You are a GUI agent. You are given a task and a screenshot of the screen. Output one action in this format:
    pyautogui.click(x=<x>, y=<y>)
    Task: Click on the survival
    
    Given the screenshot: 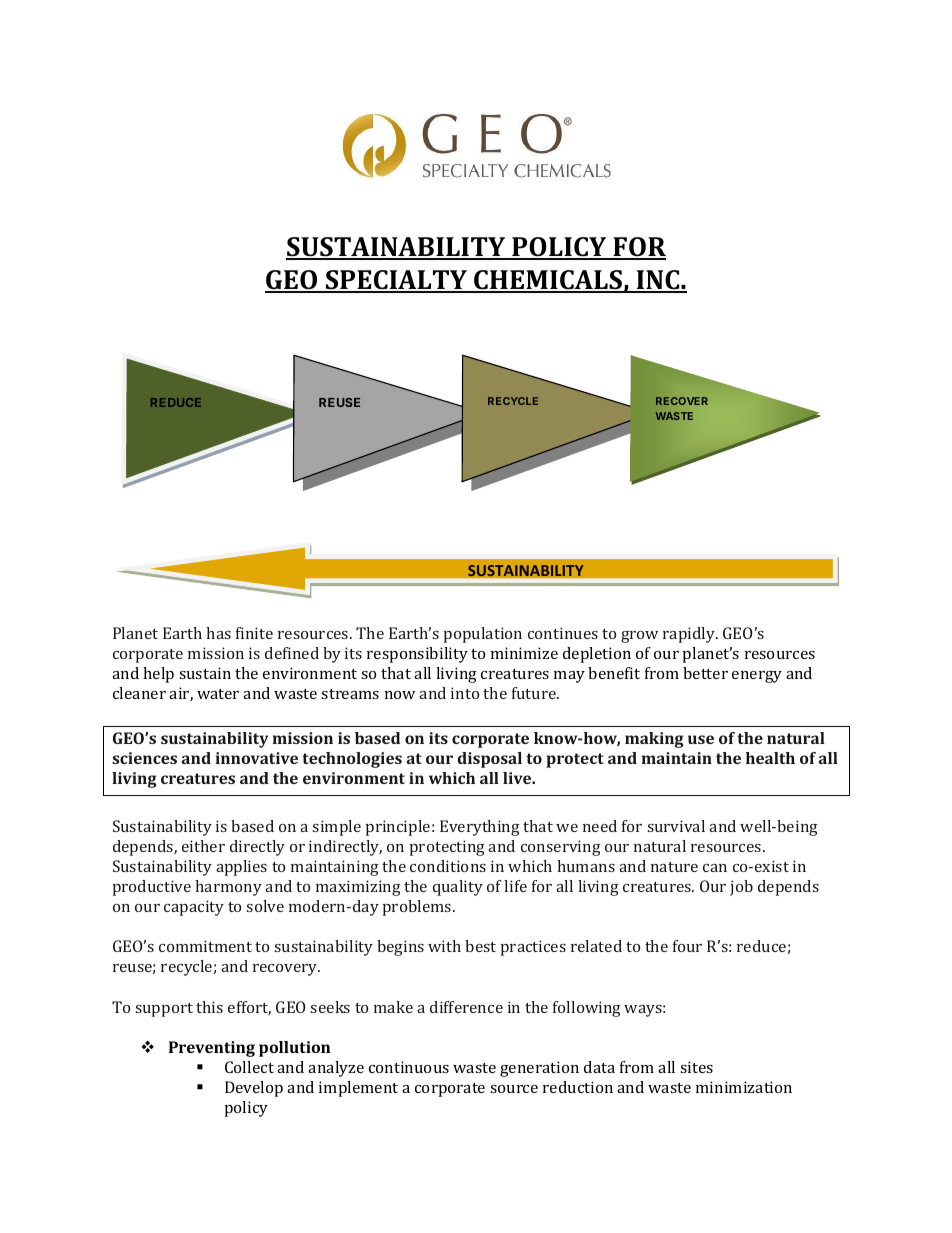 What is the action you would take?
    pyautogui.click(x=676, y=826)
